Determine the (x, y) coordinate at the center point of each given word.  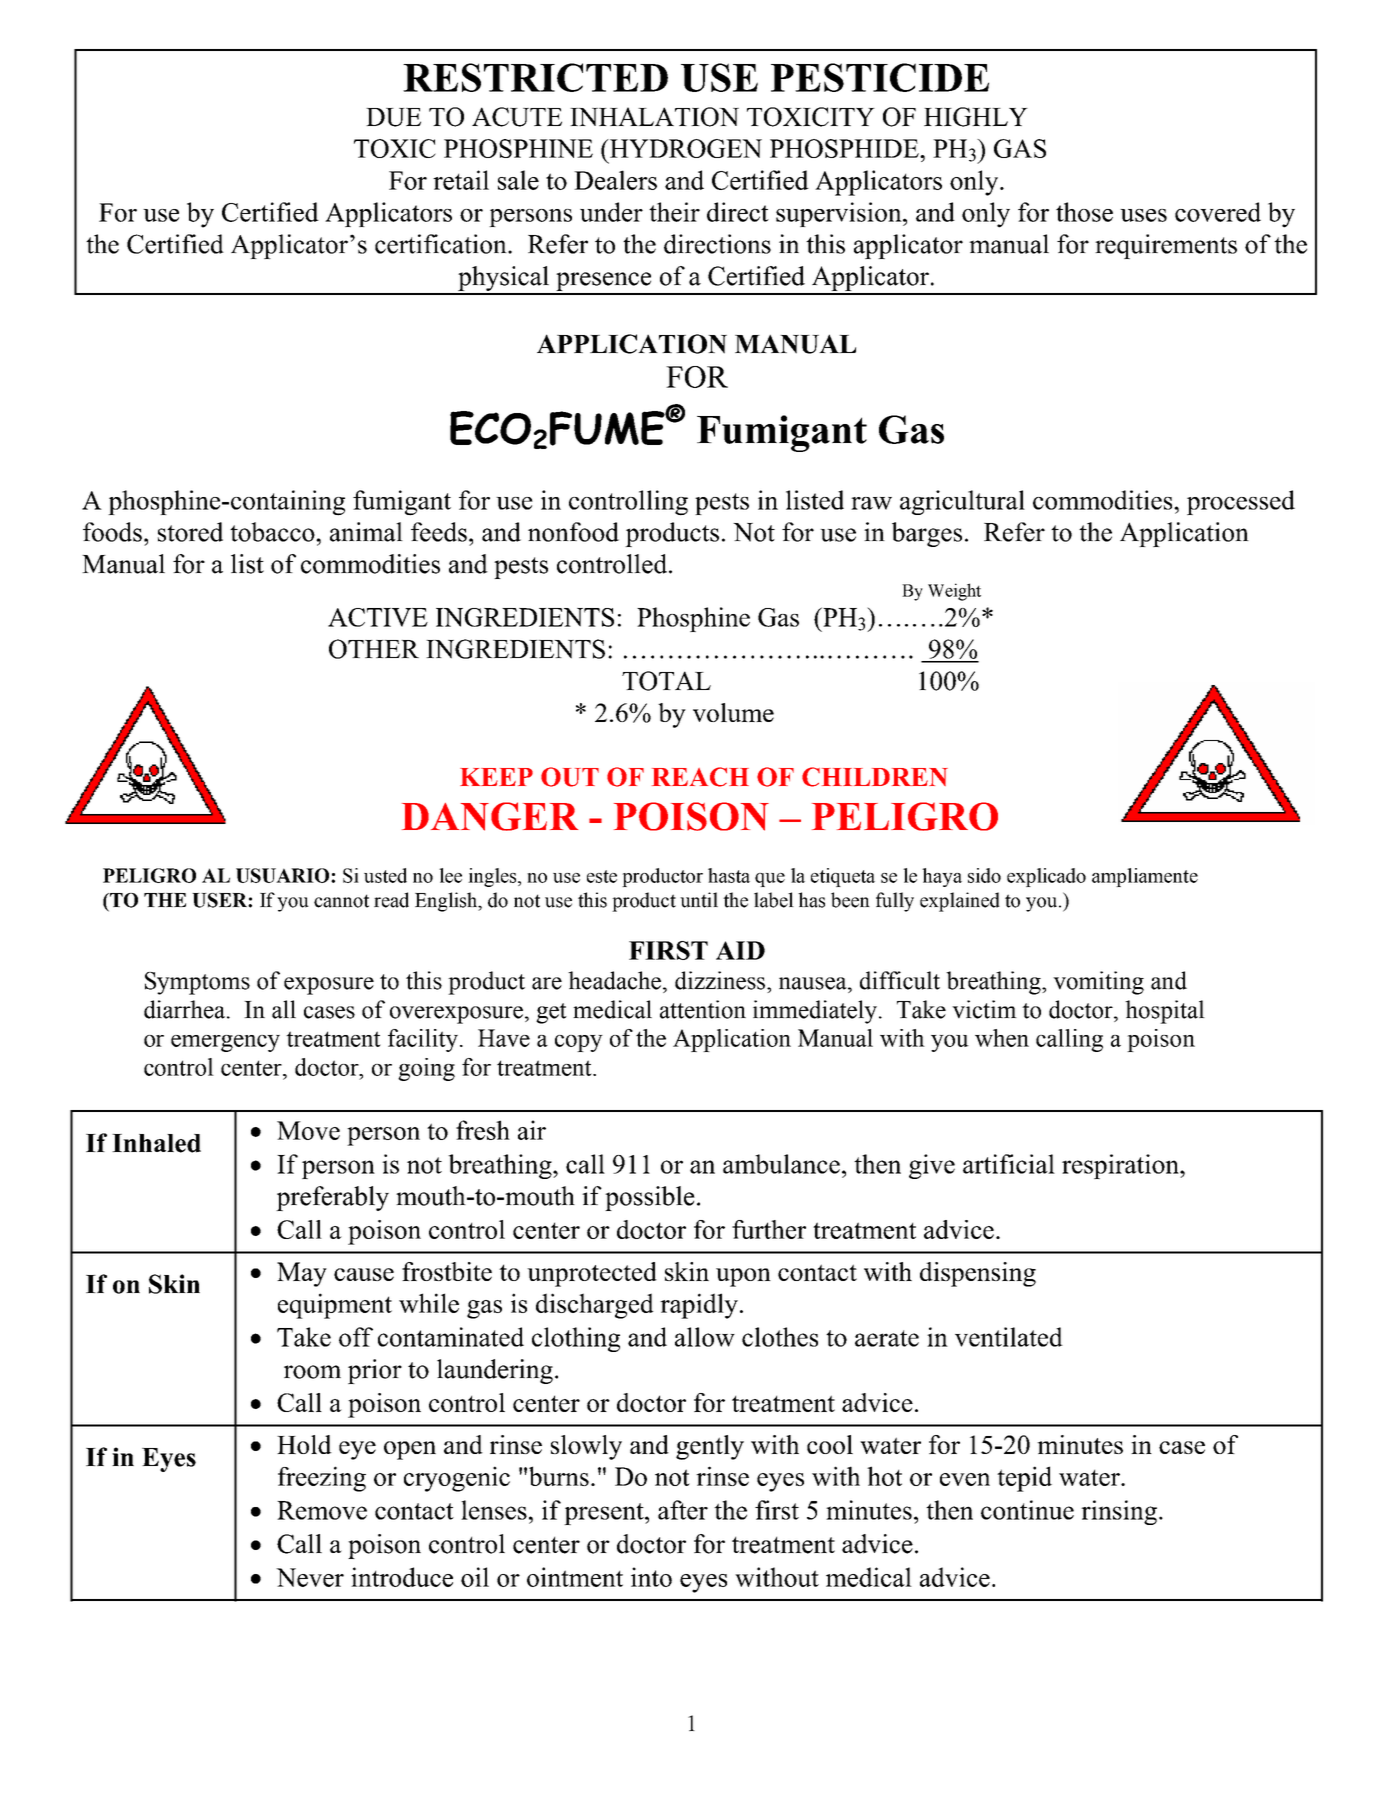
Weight (954, 592)
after (683, 1510)
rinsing (1119, 1512)
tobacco (273, 532)
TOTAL (666, 681)
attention (703, 1009)
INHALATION (654, 117)
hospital (1165, 1012)
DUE (393, 117)
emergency (225, 1043)
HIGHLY (976, 117)
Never (310, 1577)
